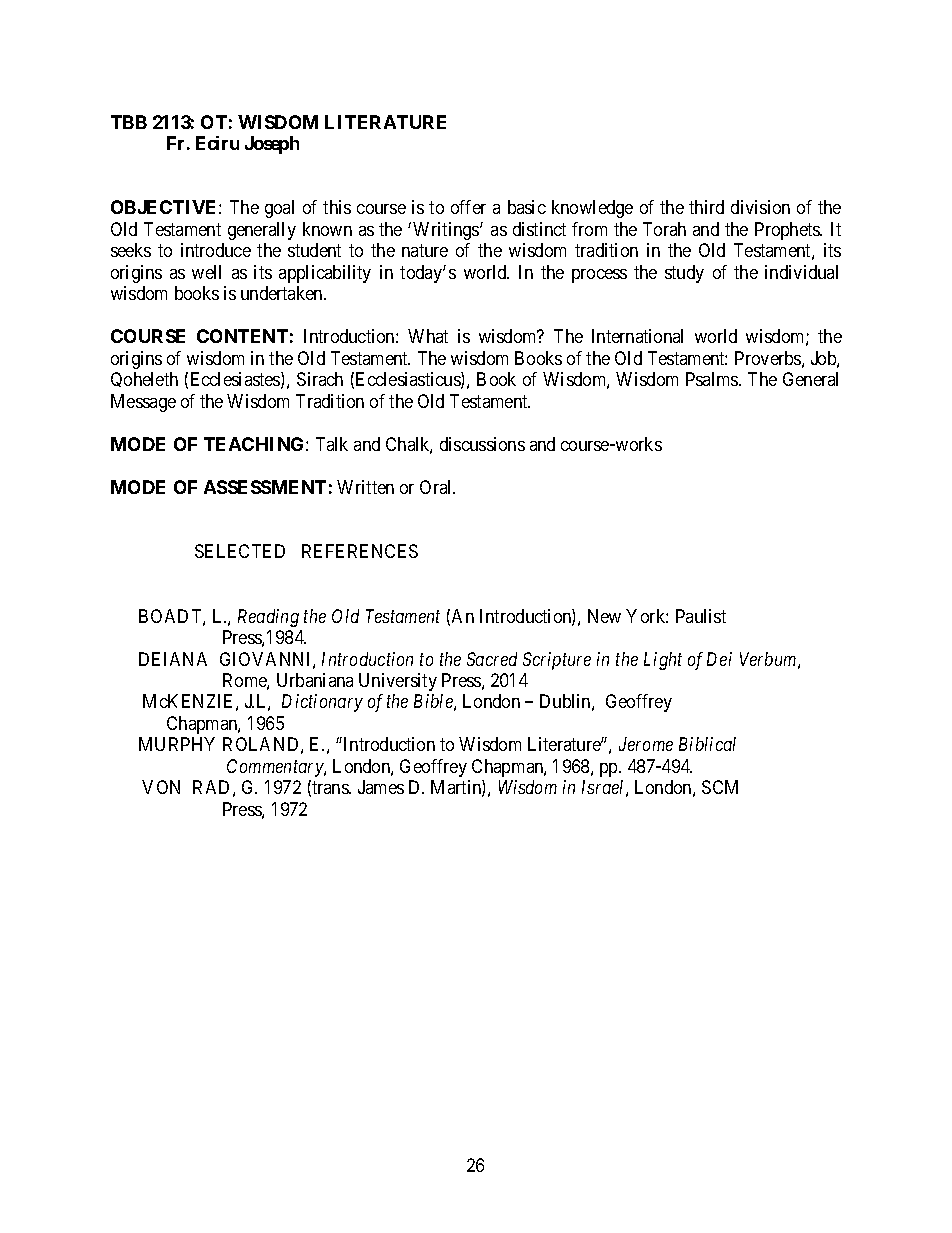 The width and height of the screenshot is (952, 1233). Describe the element at coordinates (706, 207) in the screenshot. I see `third` at that location.
